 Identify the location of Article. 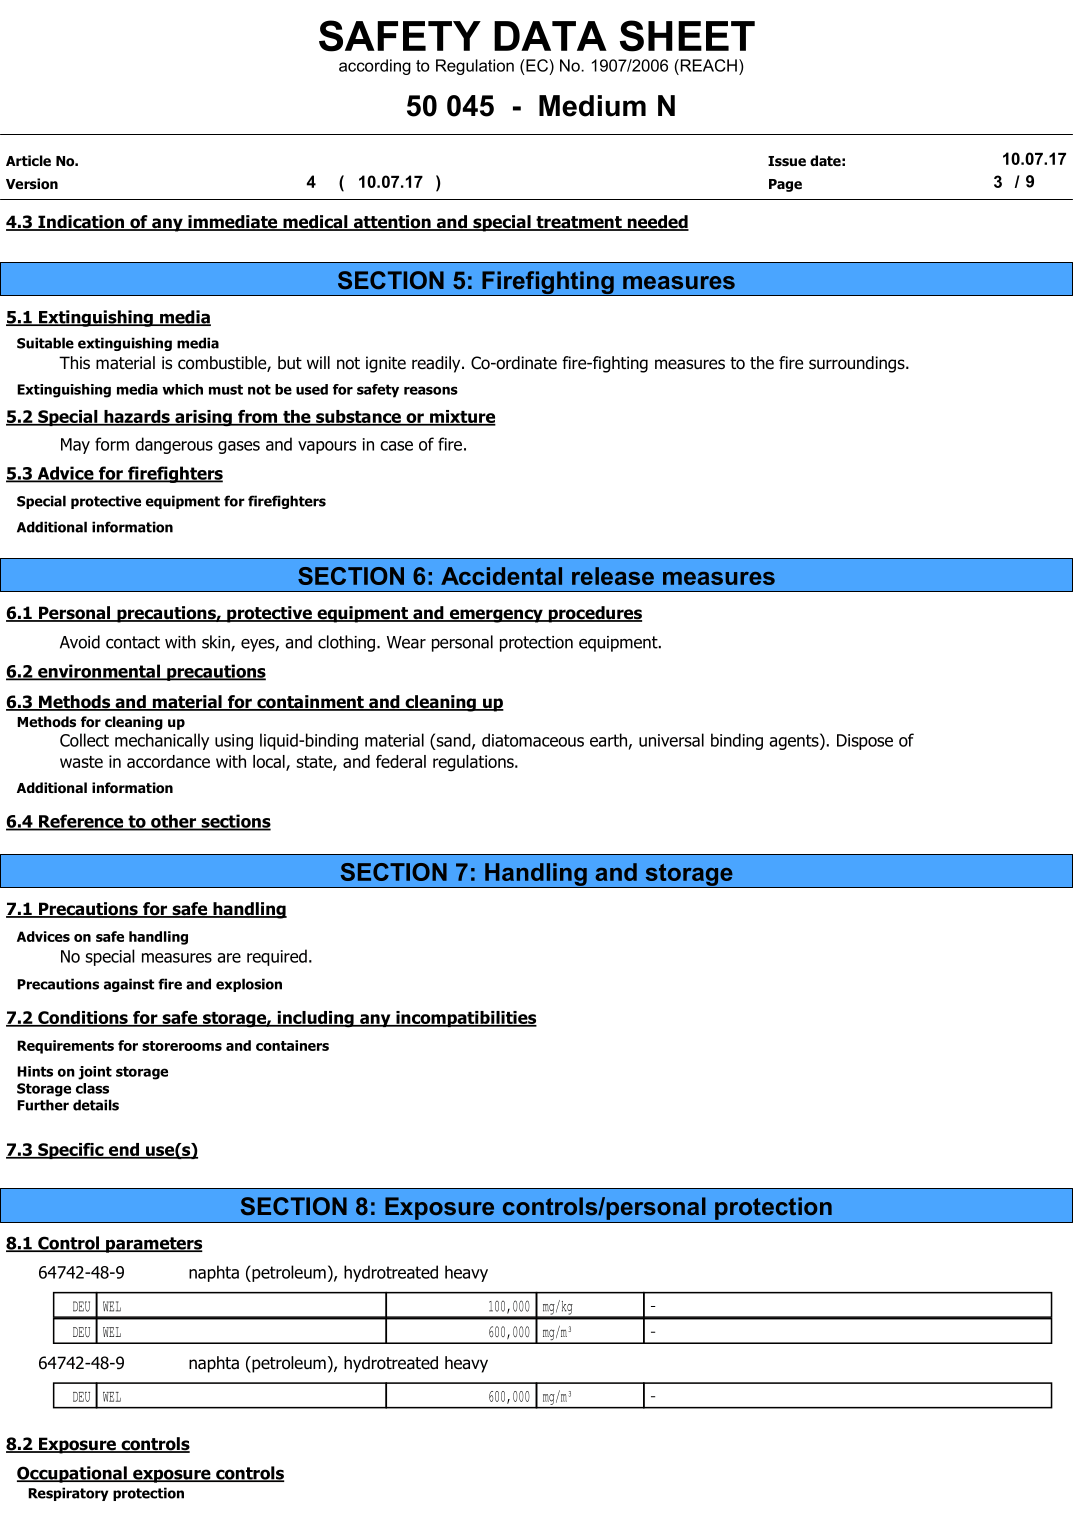
(28, 160).
